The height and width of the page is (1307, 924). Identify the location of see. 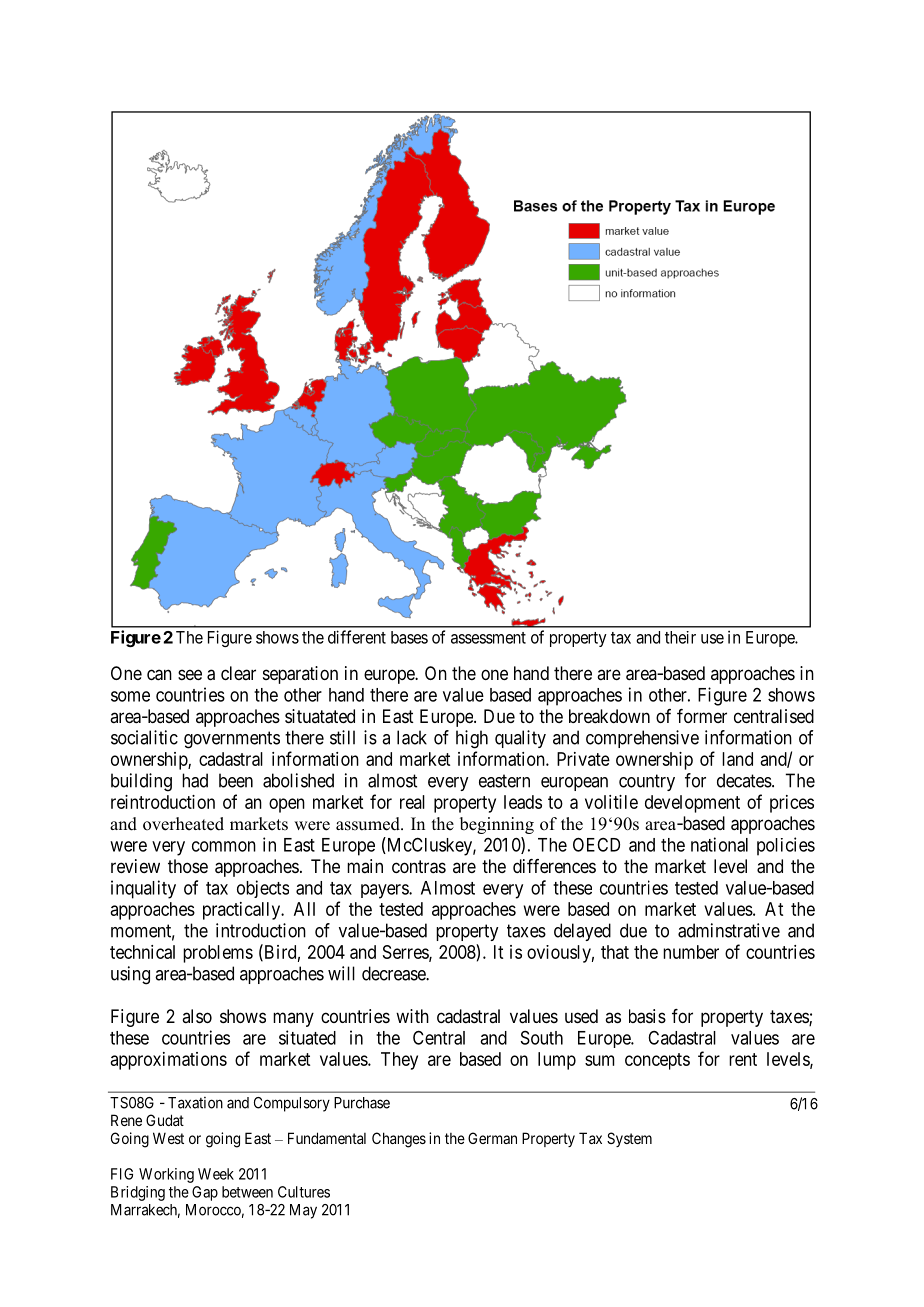
(190, 674).
